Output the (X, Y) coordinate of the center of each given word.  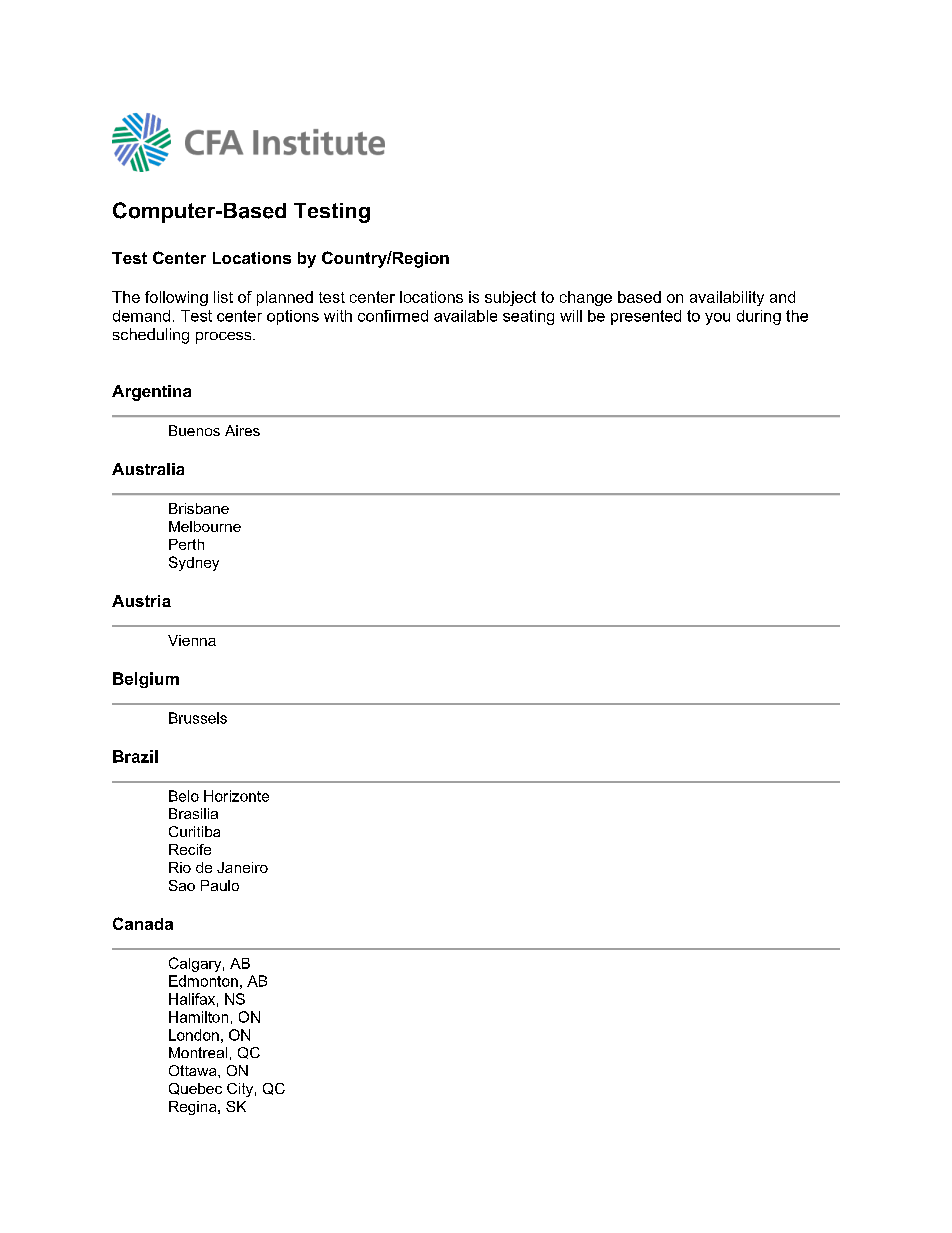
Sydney (194, 563)
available (465, 316)
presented (646, 317)
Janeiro (242, 867)
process (225, 338)
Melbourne (205, 526)
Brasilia (193, 813)
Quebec (195, 1089)
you (717, 319)
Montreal (198, 1052)
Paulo (220, 885)
